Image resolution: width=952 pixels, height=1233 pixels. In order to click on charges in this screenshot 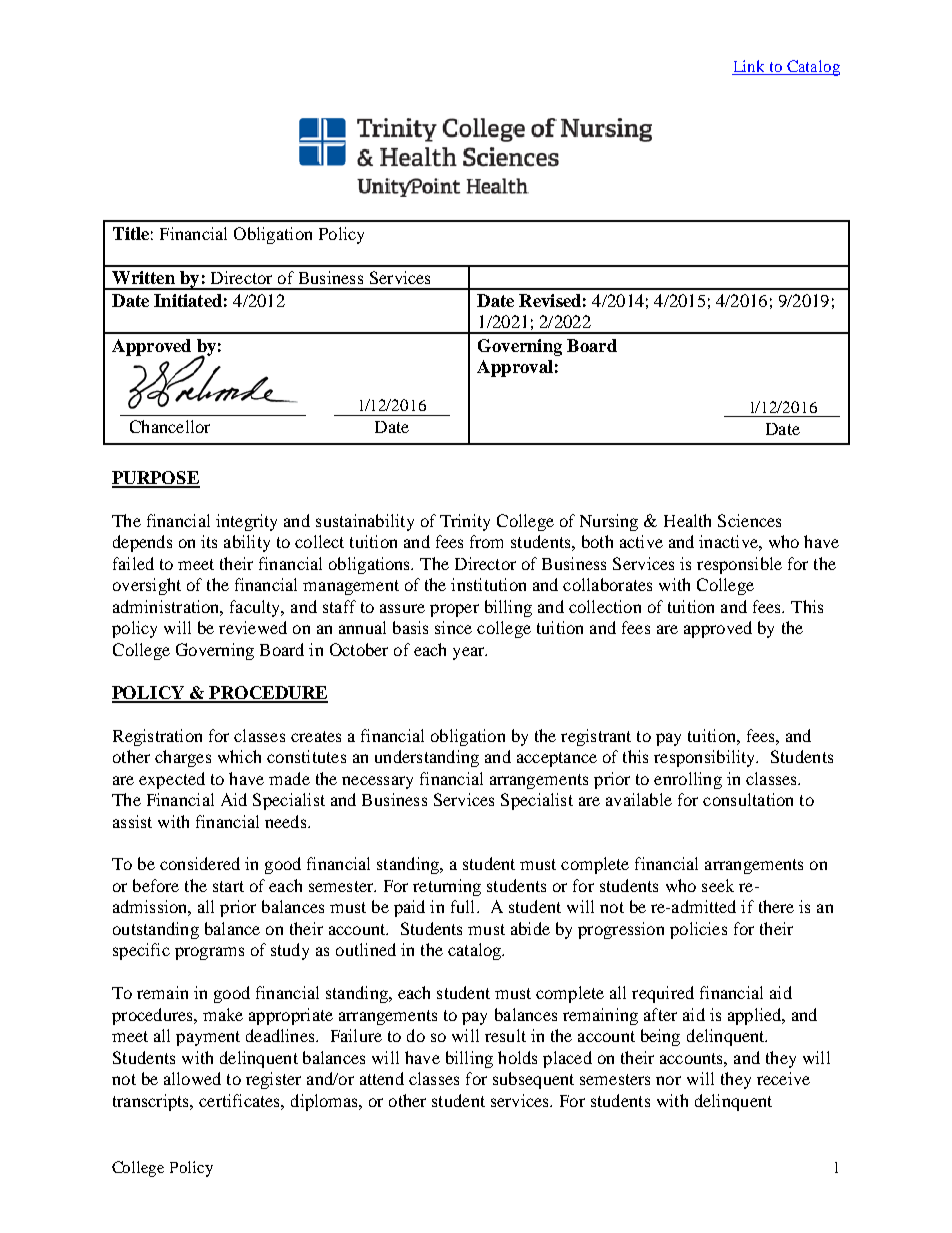, I will do `click(183, 758)`.
